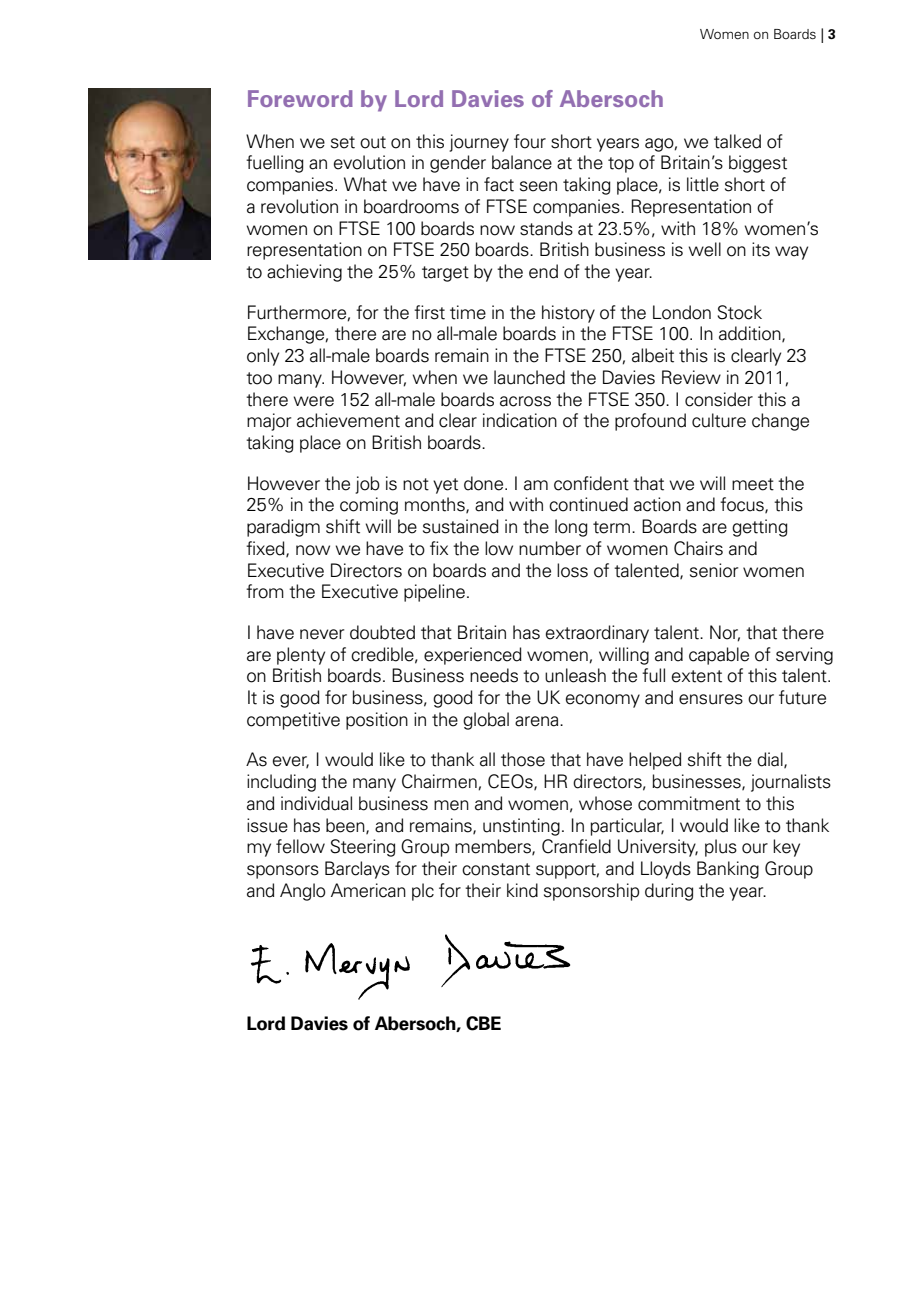 This image has width=924, height=1308. What do you see at coordinates (530, 141) in the image?
I see `four` at bounding box center [530, 141].
